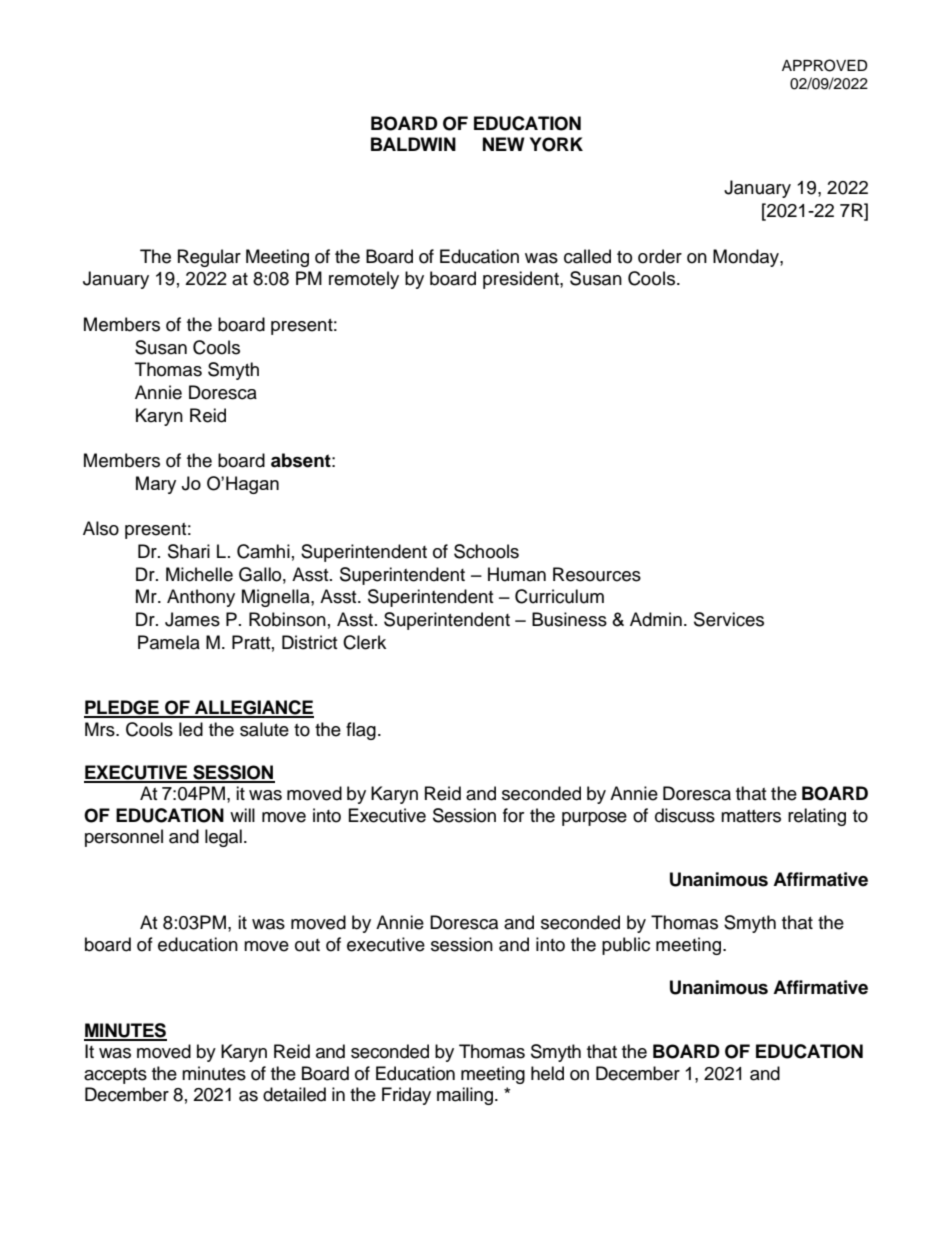 This screenshot has height=1233, width=952. Describe the element at coordinates (361, 731) in the screenshot. I see `flag` at that location.
